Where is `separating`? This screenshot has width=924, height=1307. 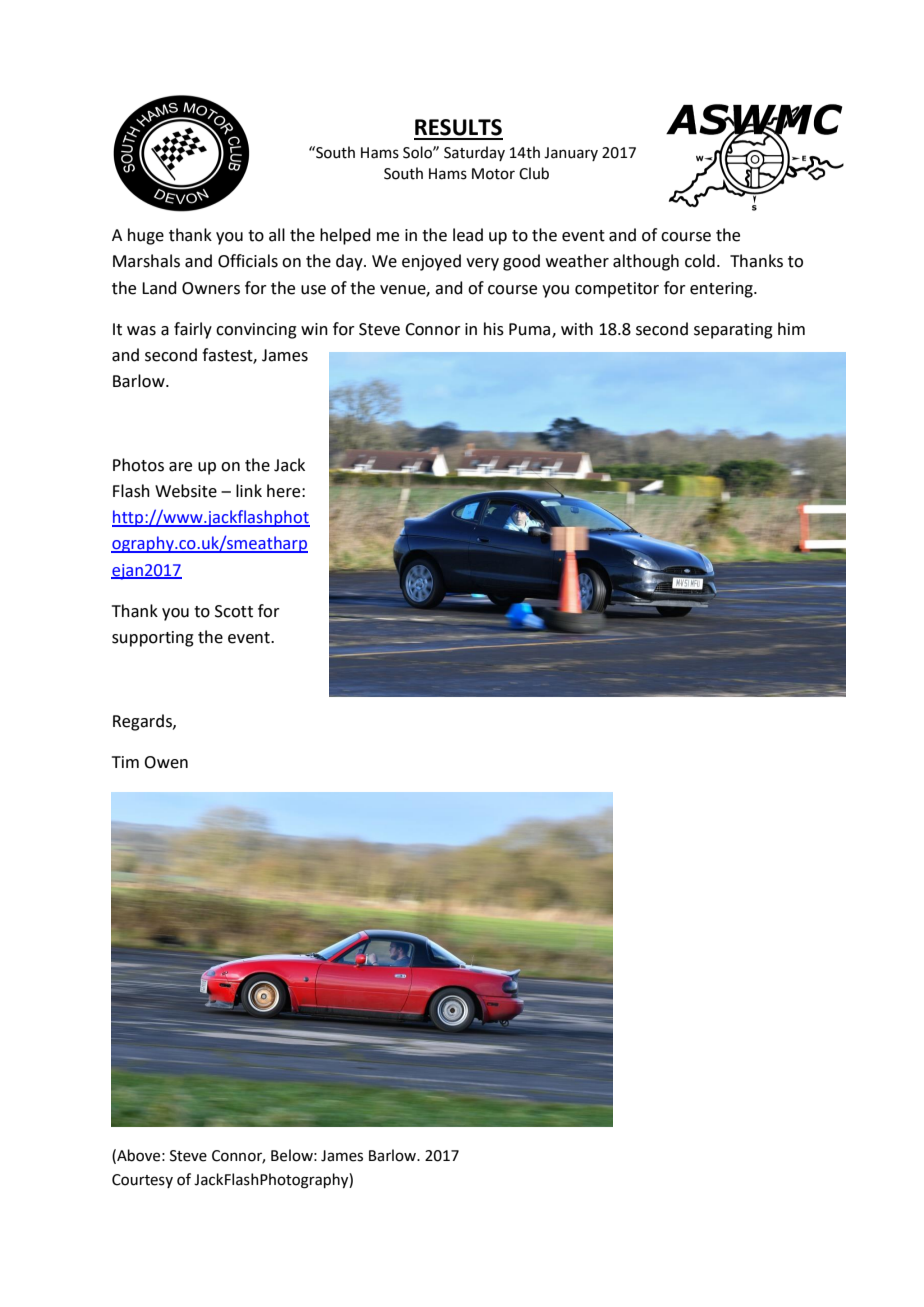 separating is located at coordinates (733, 331).
